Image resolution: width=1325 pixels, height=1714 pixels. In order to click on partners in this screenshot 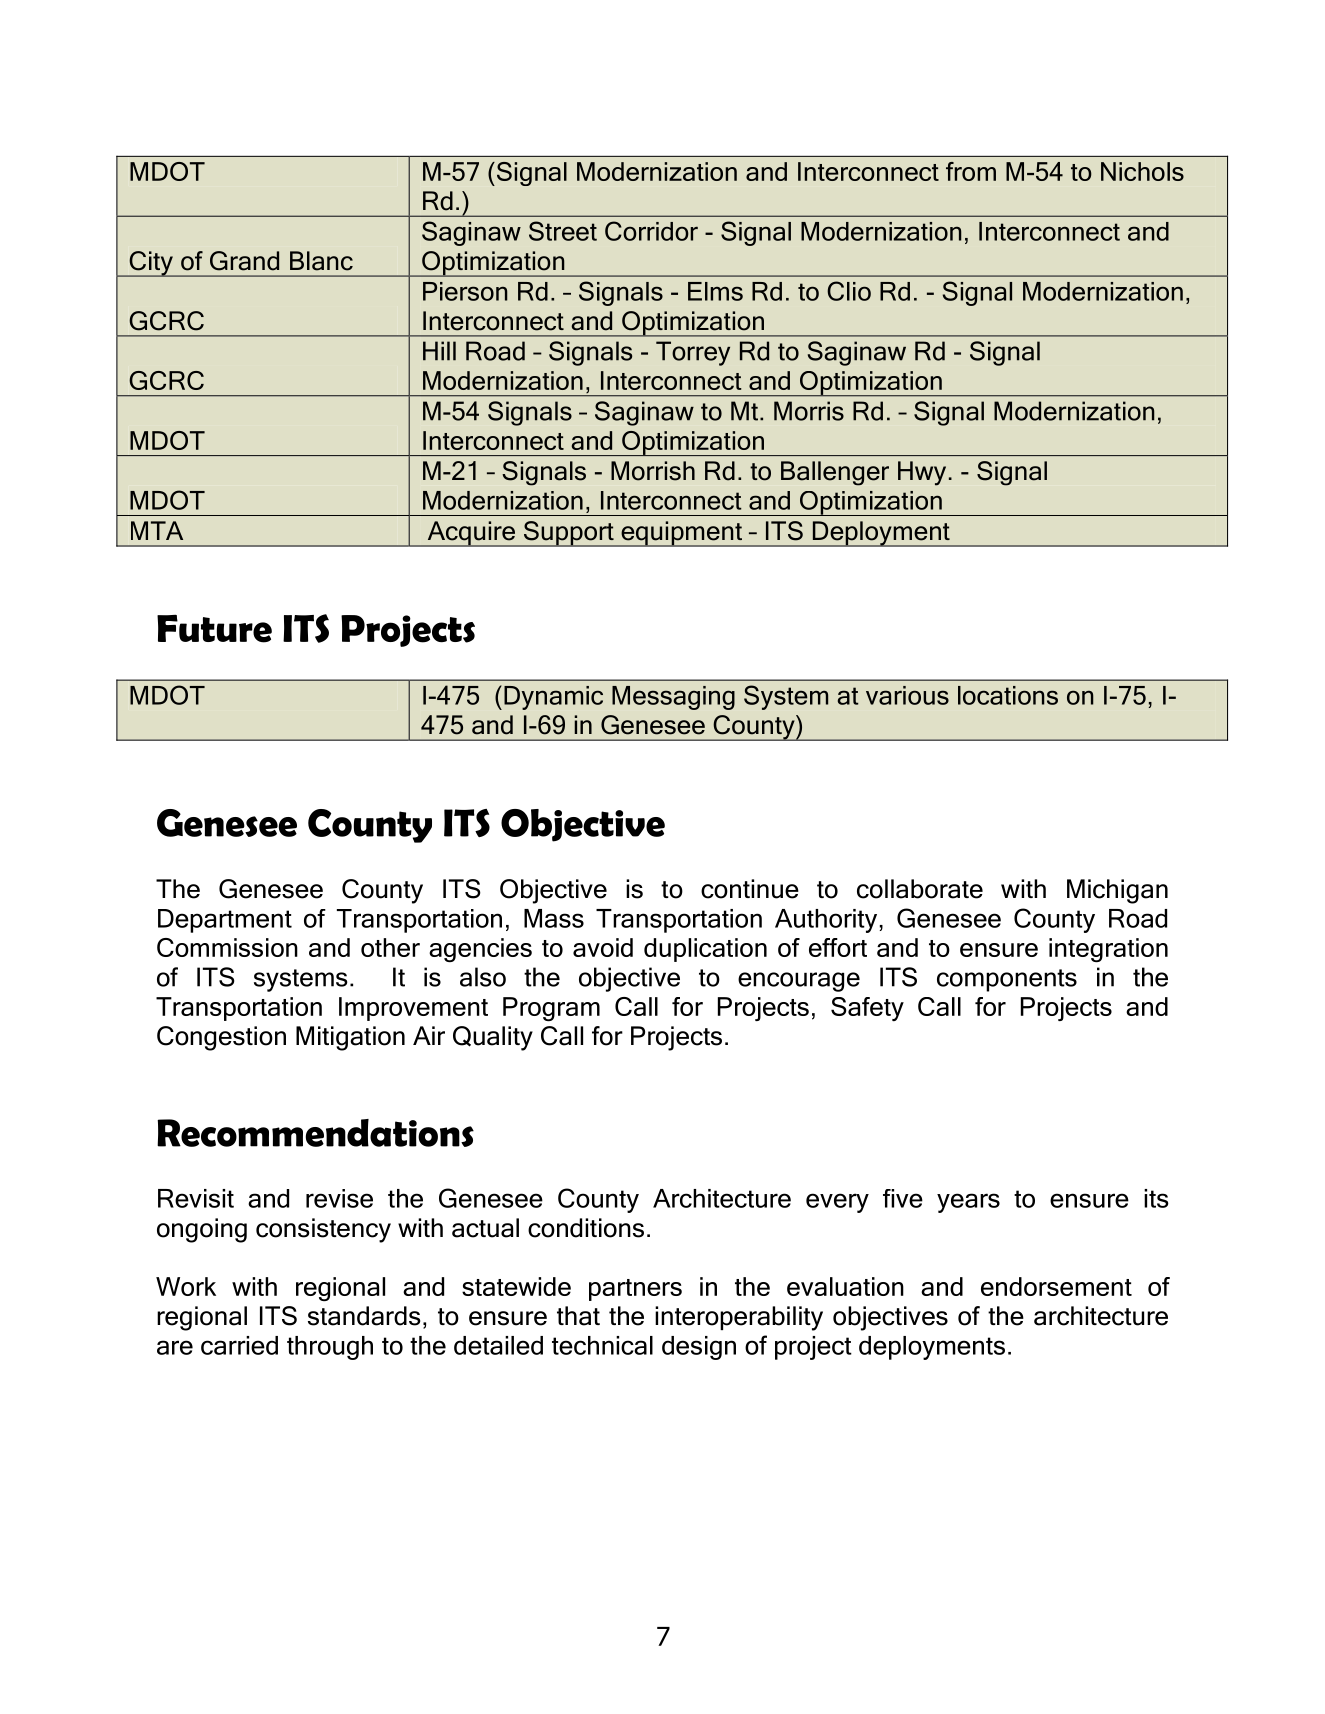, I will do `click(635, 1290)`.
